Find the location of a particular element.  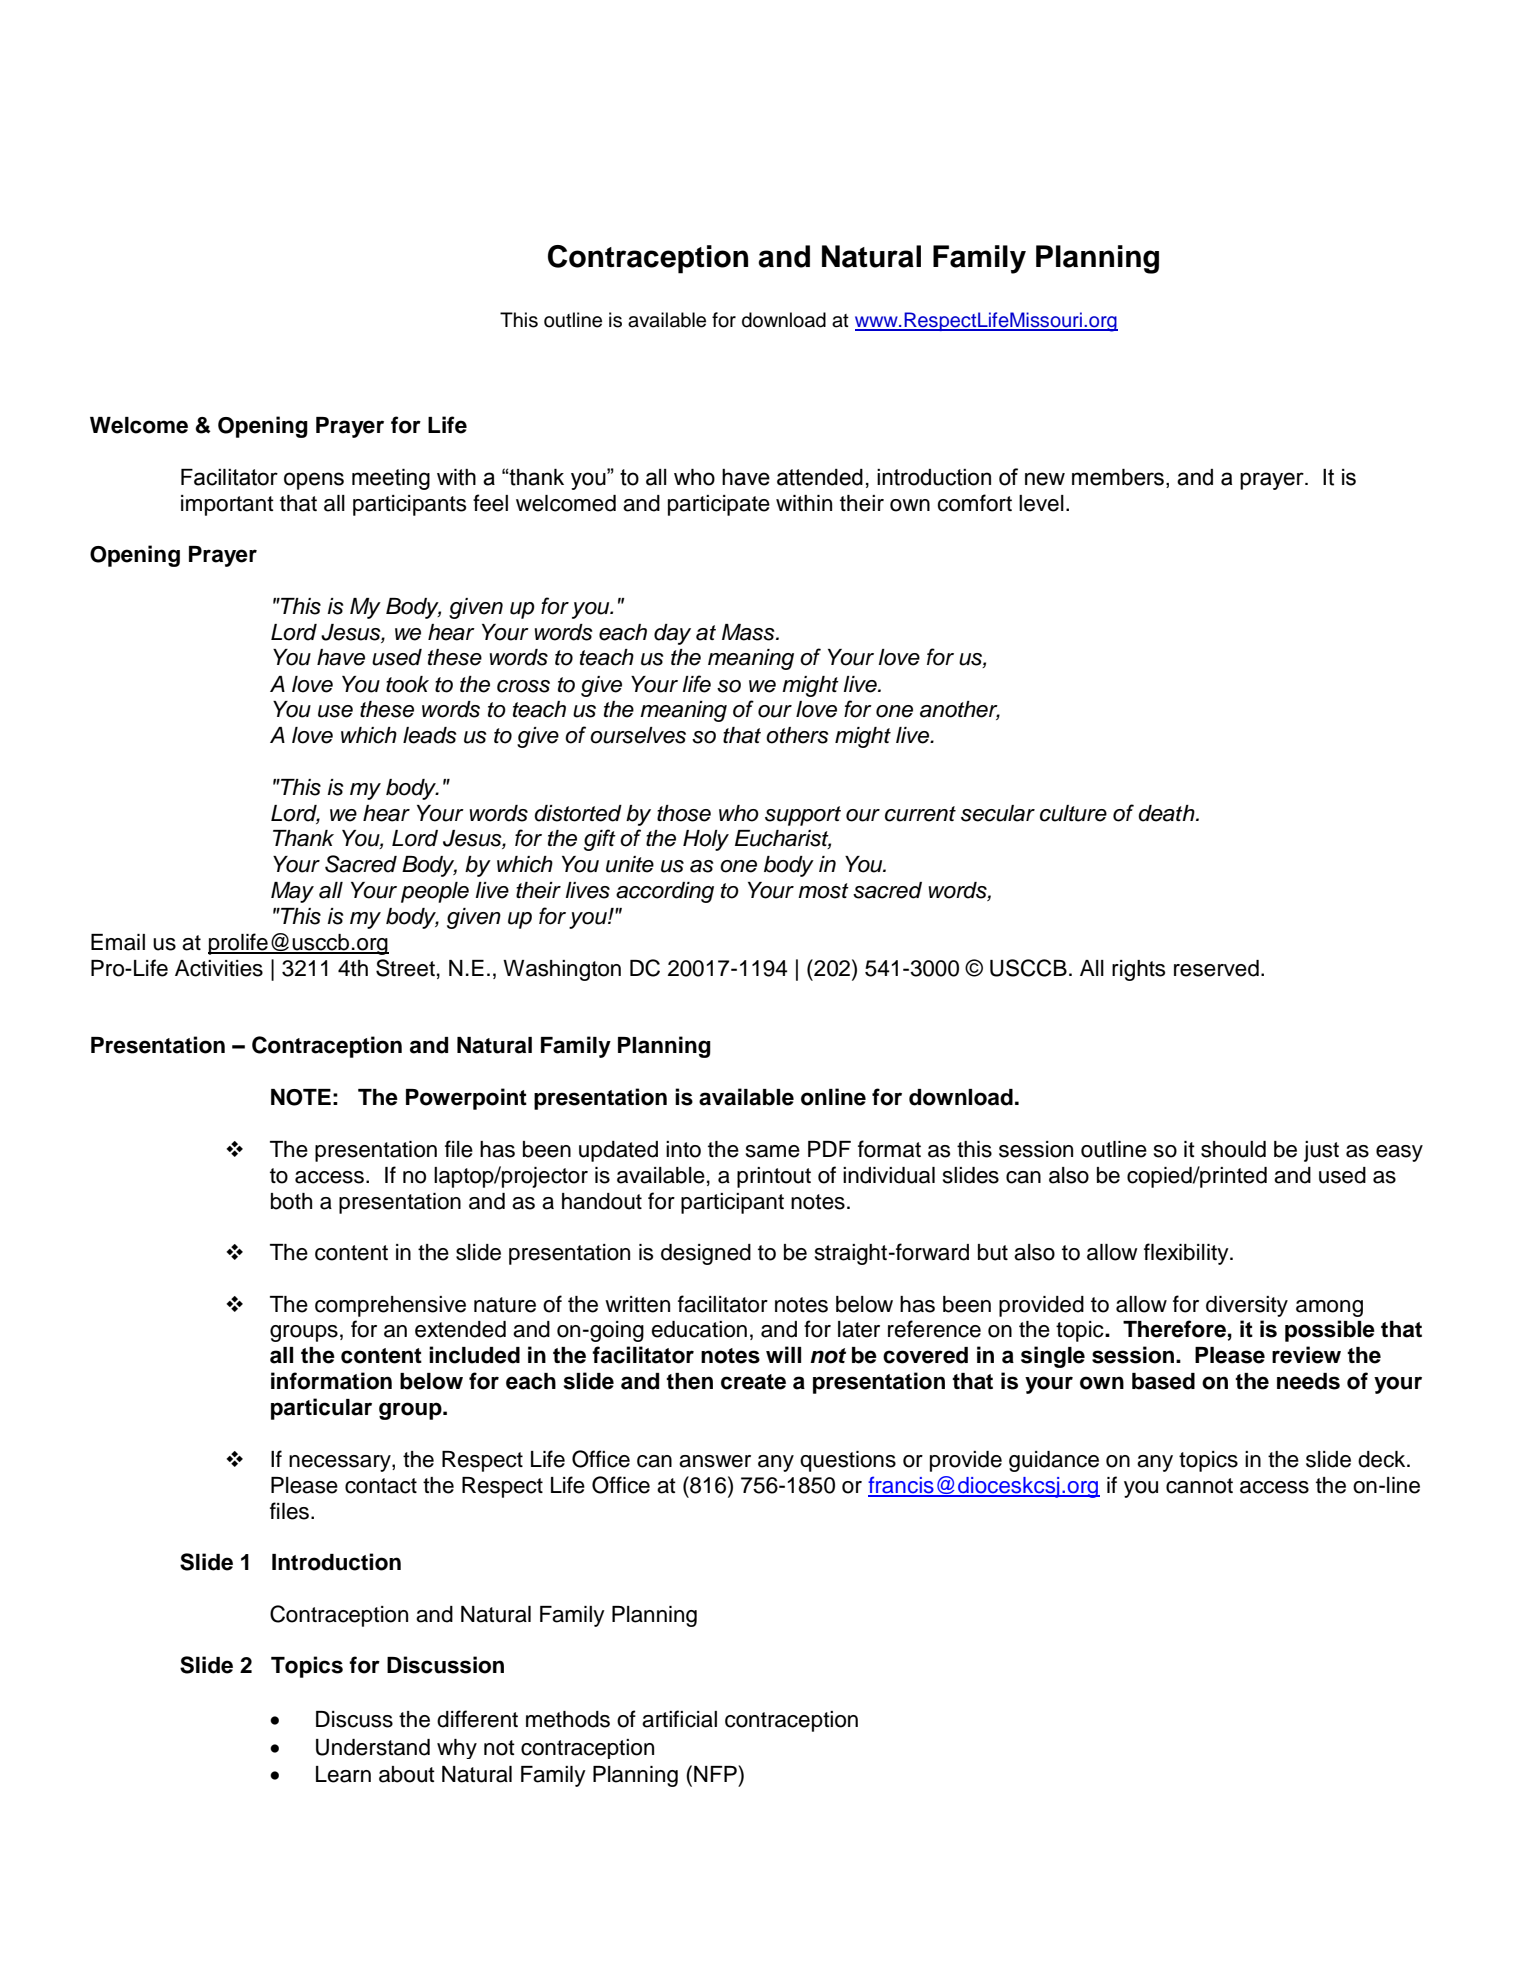

artificial is located at coordinates (679, 1719).
